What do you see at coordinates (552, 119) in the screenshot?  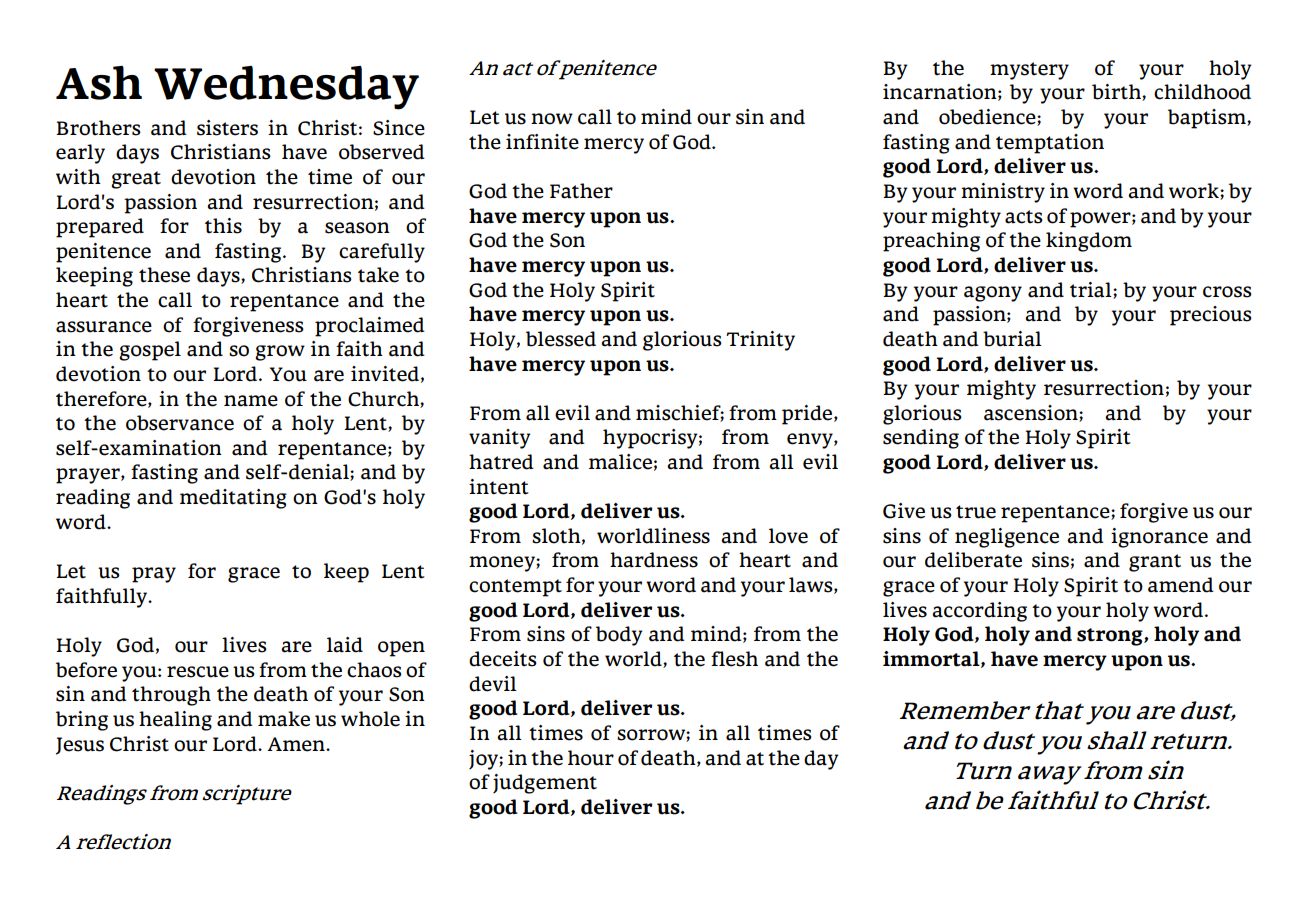 I see `now` at bounding box center [552, 119].
